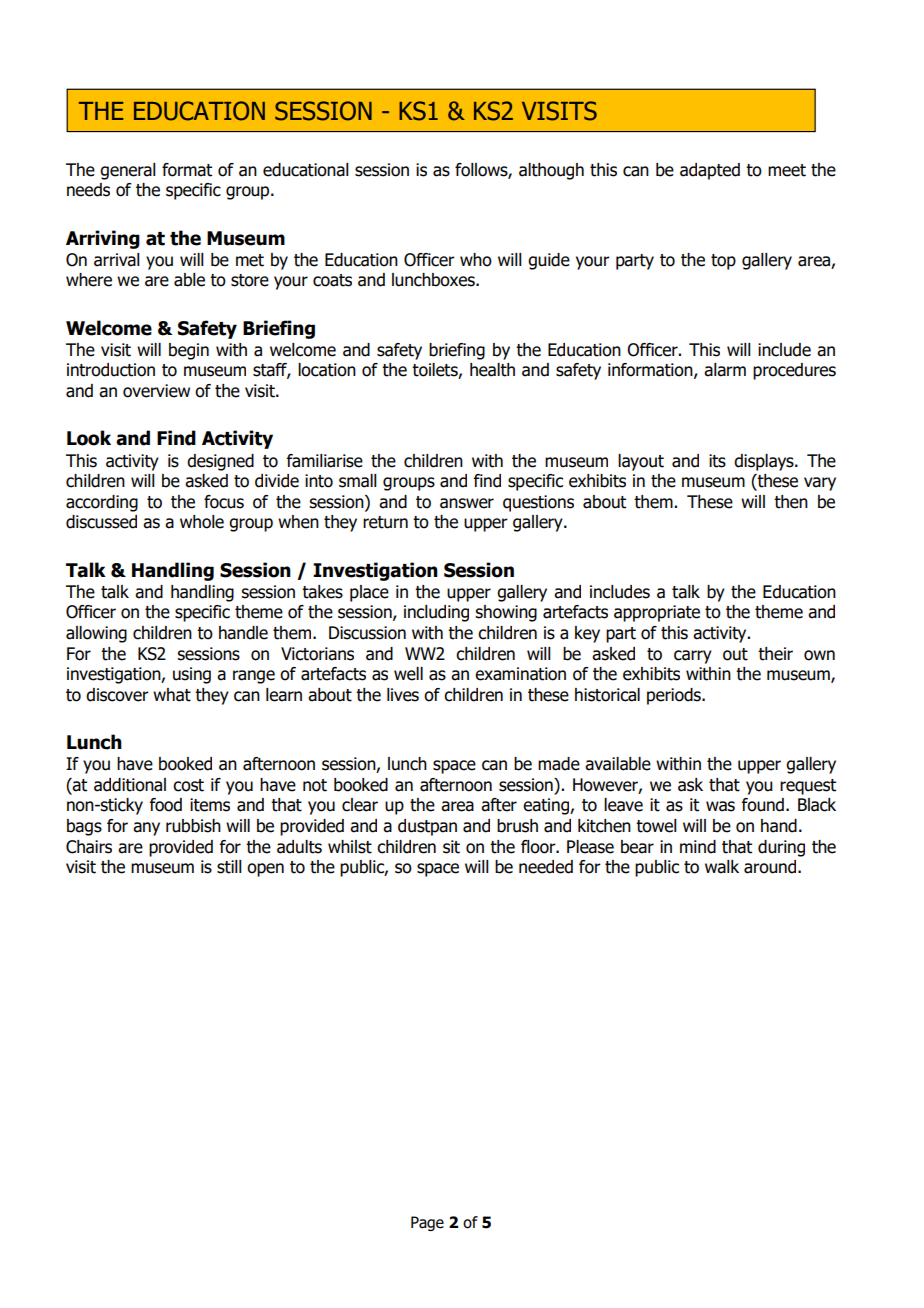  I want to click on general, so click(128, 171).
